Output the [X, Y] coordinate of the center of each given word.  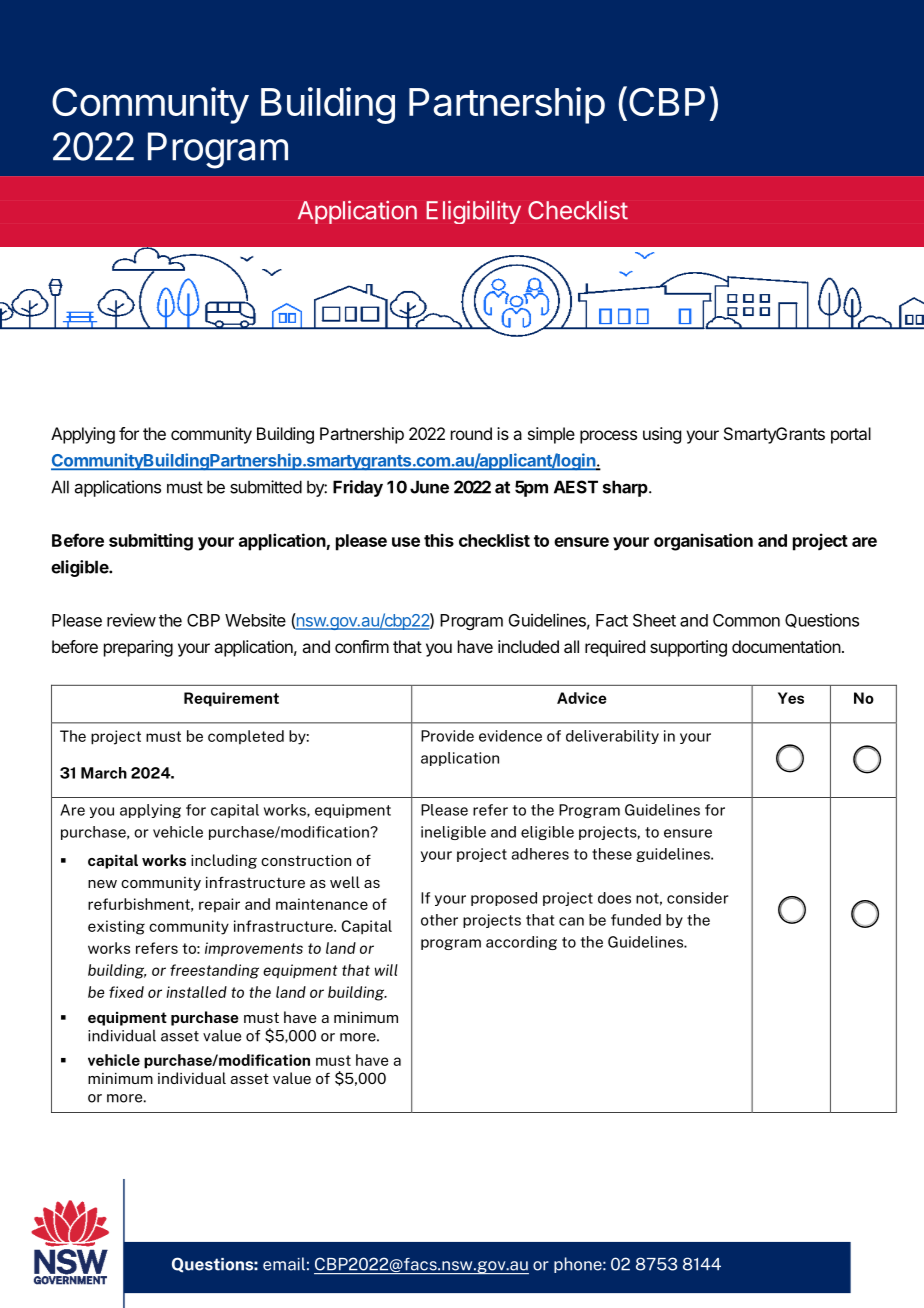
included [528, 646]
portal [851, 435]
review [131, 620]
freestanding [214, 971]
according [521, 943]
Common [746, 620]
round [471, 433]
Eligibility [473, 212]
